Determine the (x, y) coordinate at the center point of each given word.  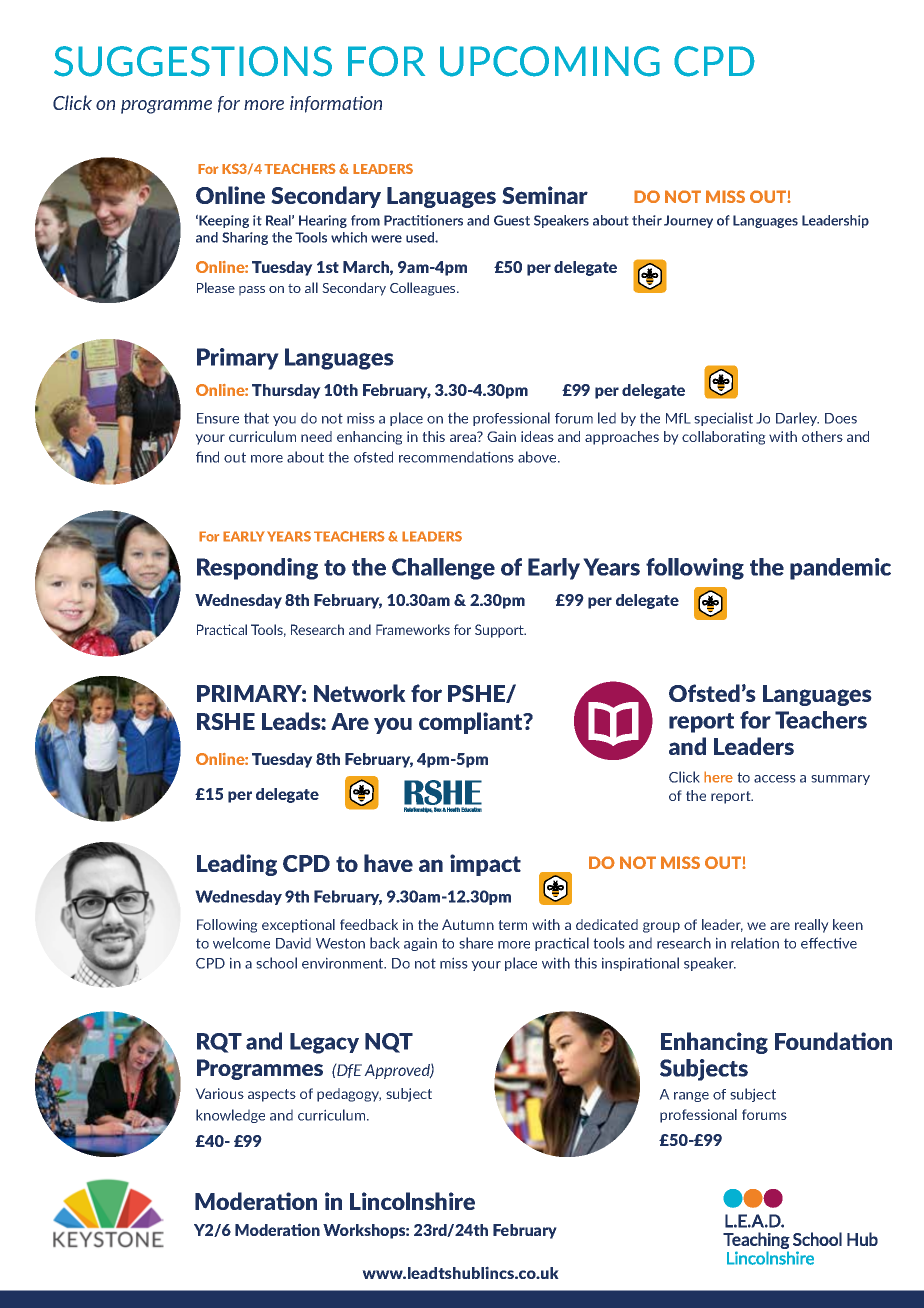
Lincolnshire (412, 1201)
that (256, 418)
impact (485, 865)
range (691, 1097)
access (775, 779)
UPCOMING (550, 61)
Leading (237, 865)
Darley (797, 419)
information (336, 104)
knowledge (230, 1116)
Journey (688, 221)
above (538, 457)
